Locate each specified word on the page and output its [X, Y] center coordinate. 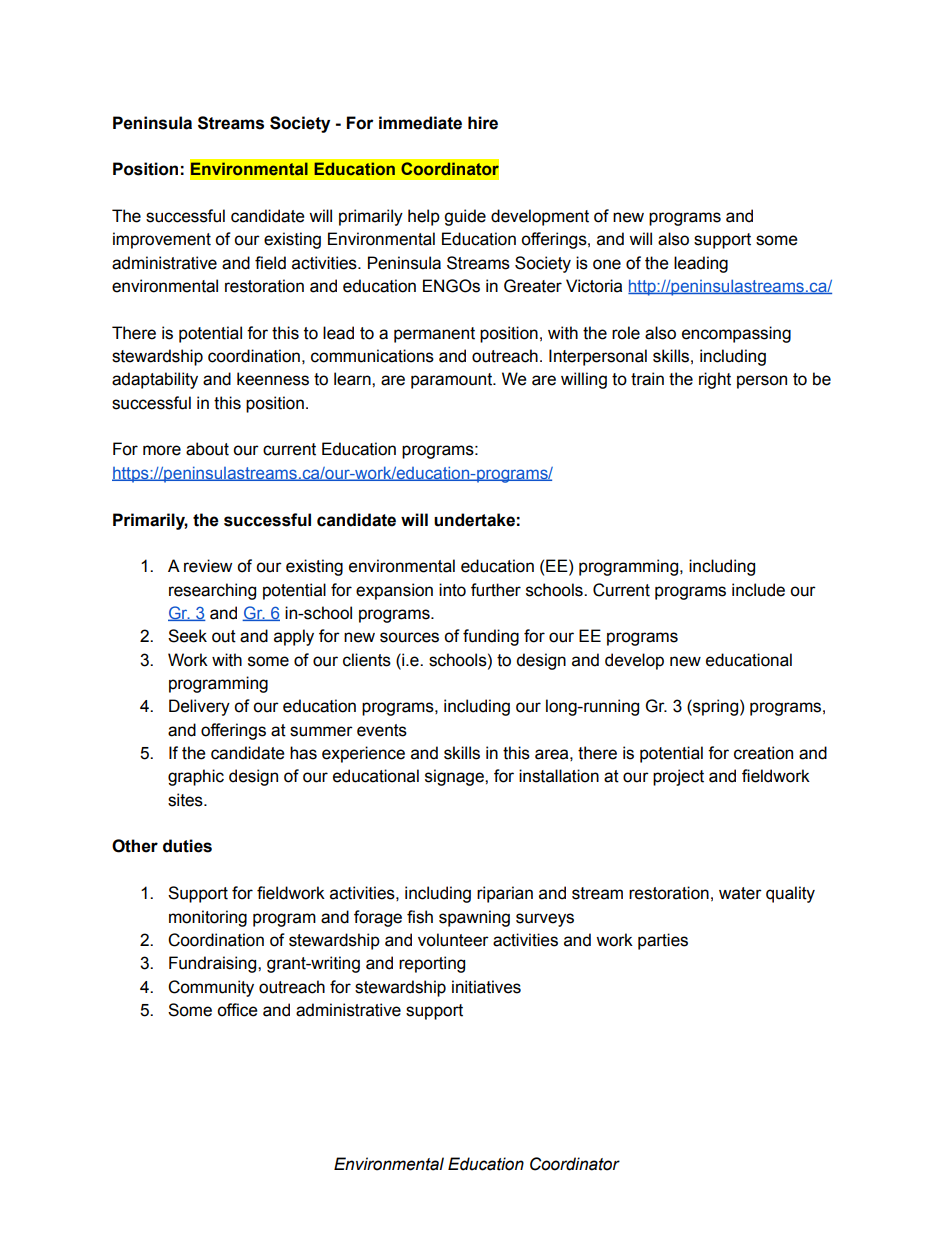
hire [483, 123]
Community [211, 988]
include [758, 590]
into [452, 590]
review [208, 566]
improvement [162, 240]
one [607, 264]
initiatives [486, 987]
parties [663, 941]
